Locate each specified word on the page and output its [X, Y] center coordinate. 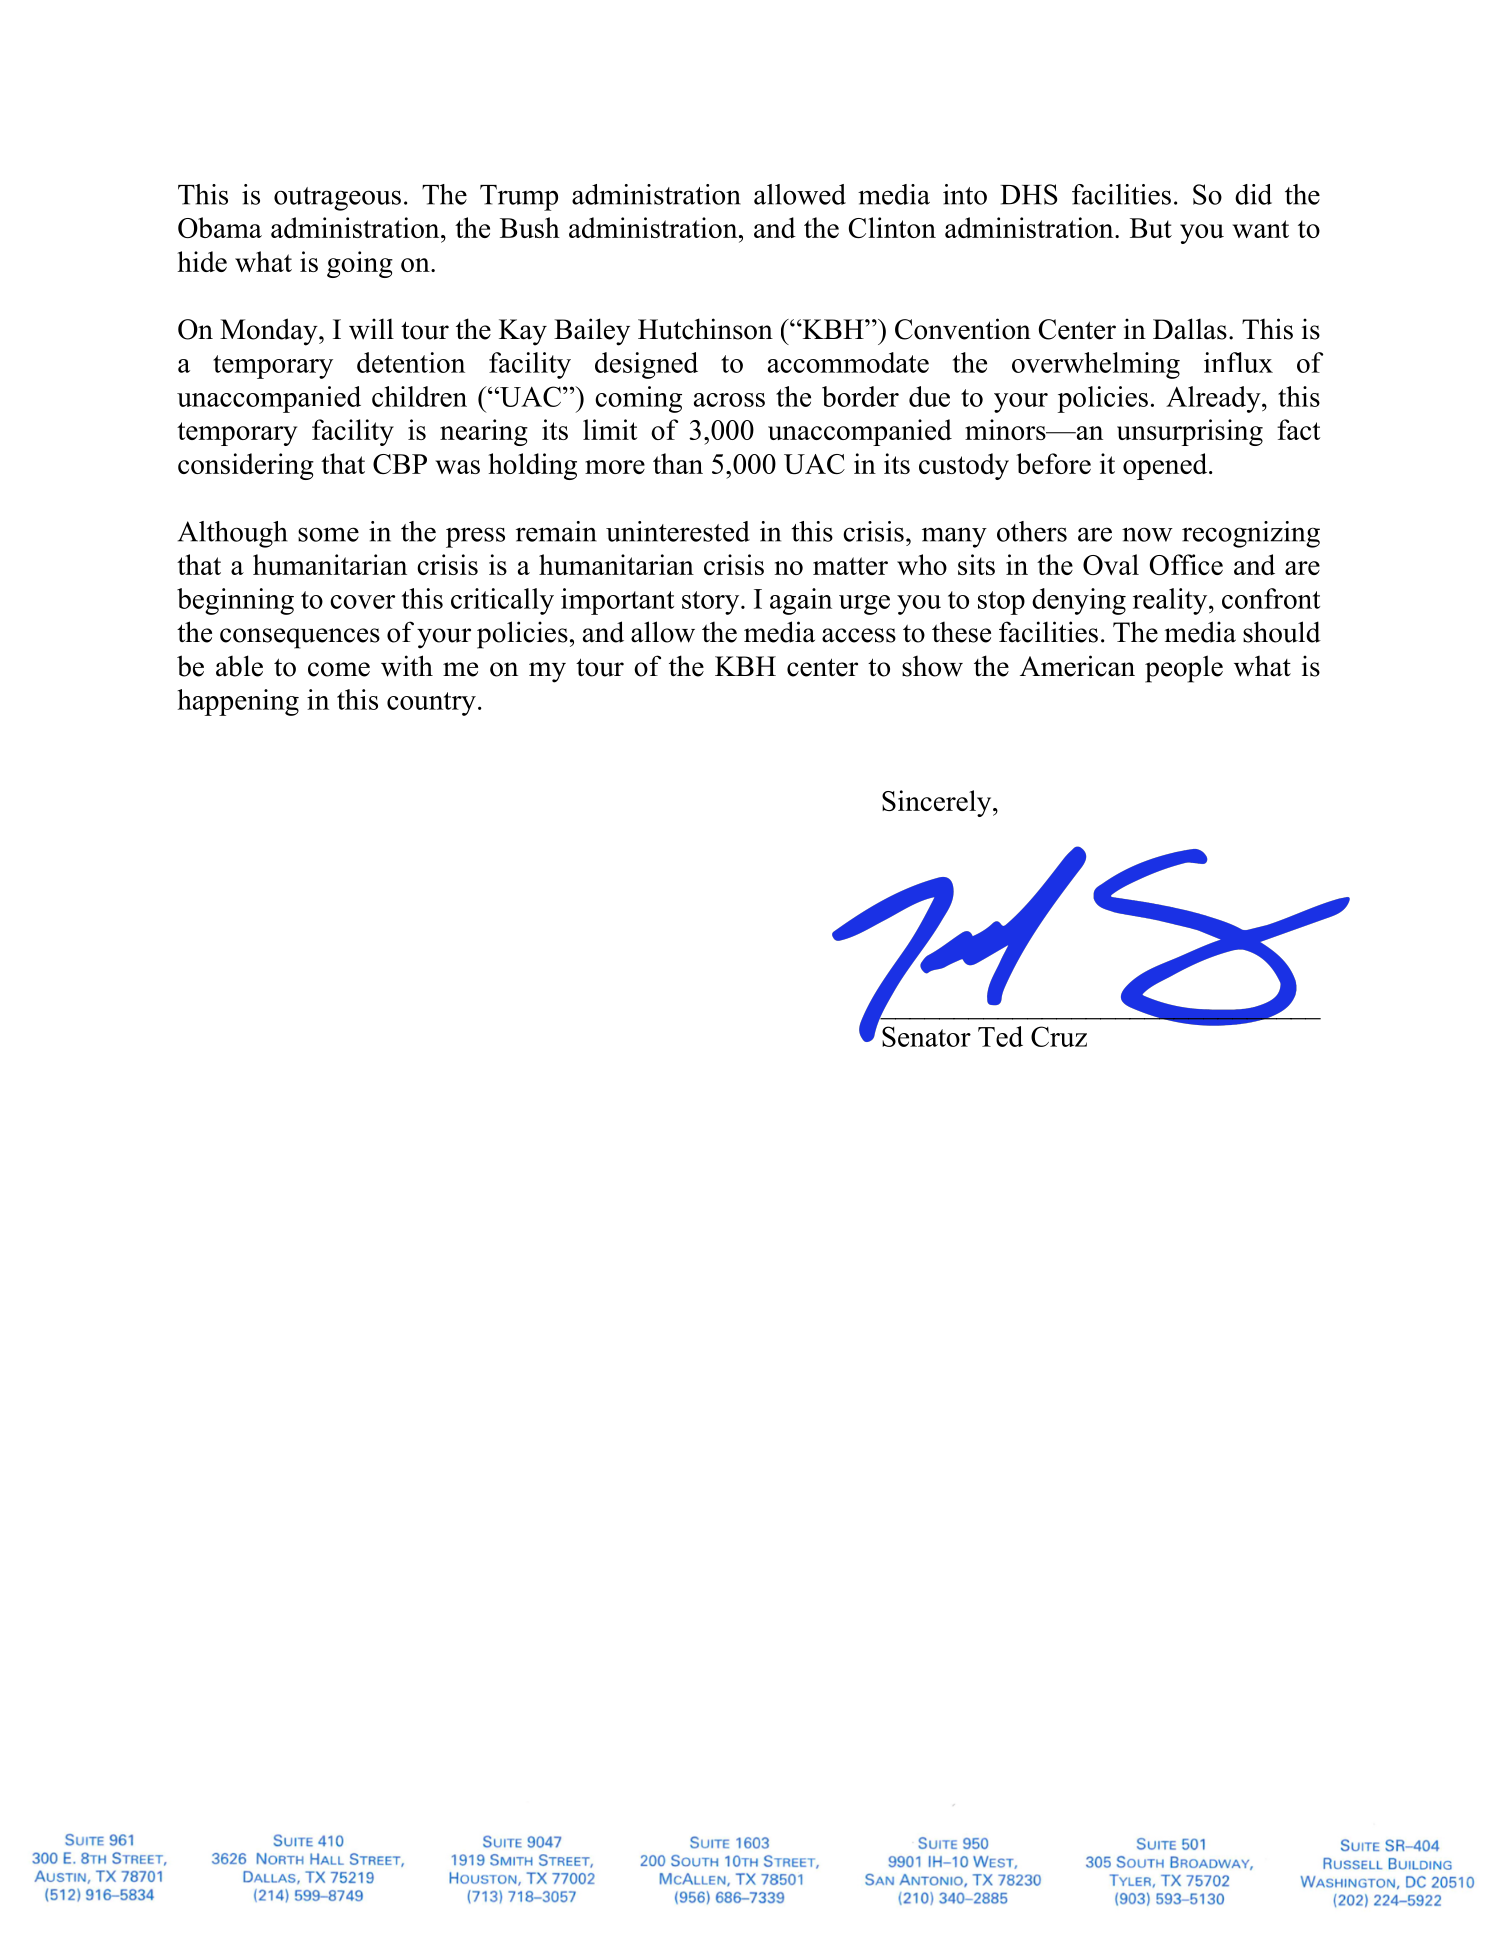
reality [1171, 601]
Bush [530, 227]
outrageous [337, 199]
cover [362, 602]
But [1151, 228]
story [712, 603]
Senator [926, 1036]
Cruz [1059, 1036]
